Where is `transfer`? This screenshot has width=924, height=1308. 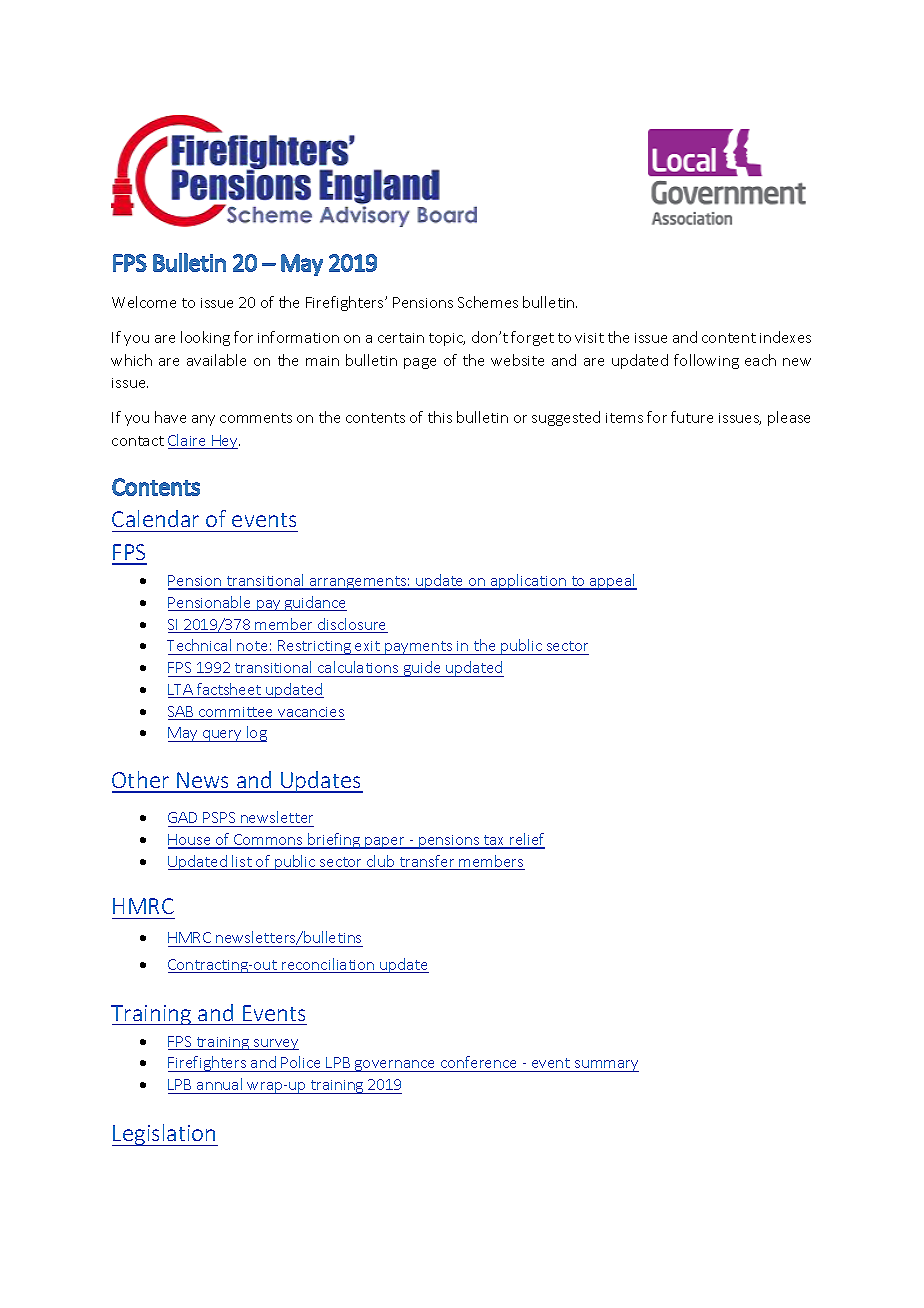 transfer is located at coordinates (427, 862).
